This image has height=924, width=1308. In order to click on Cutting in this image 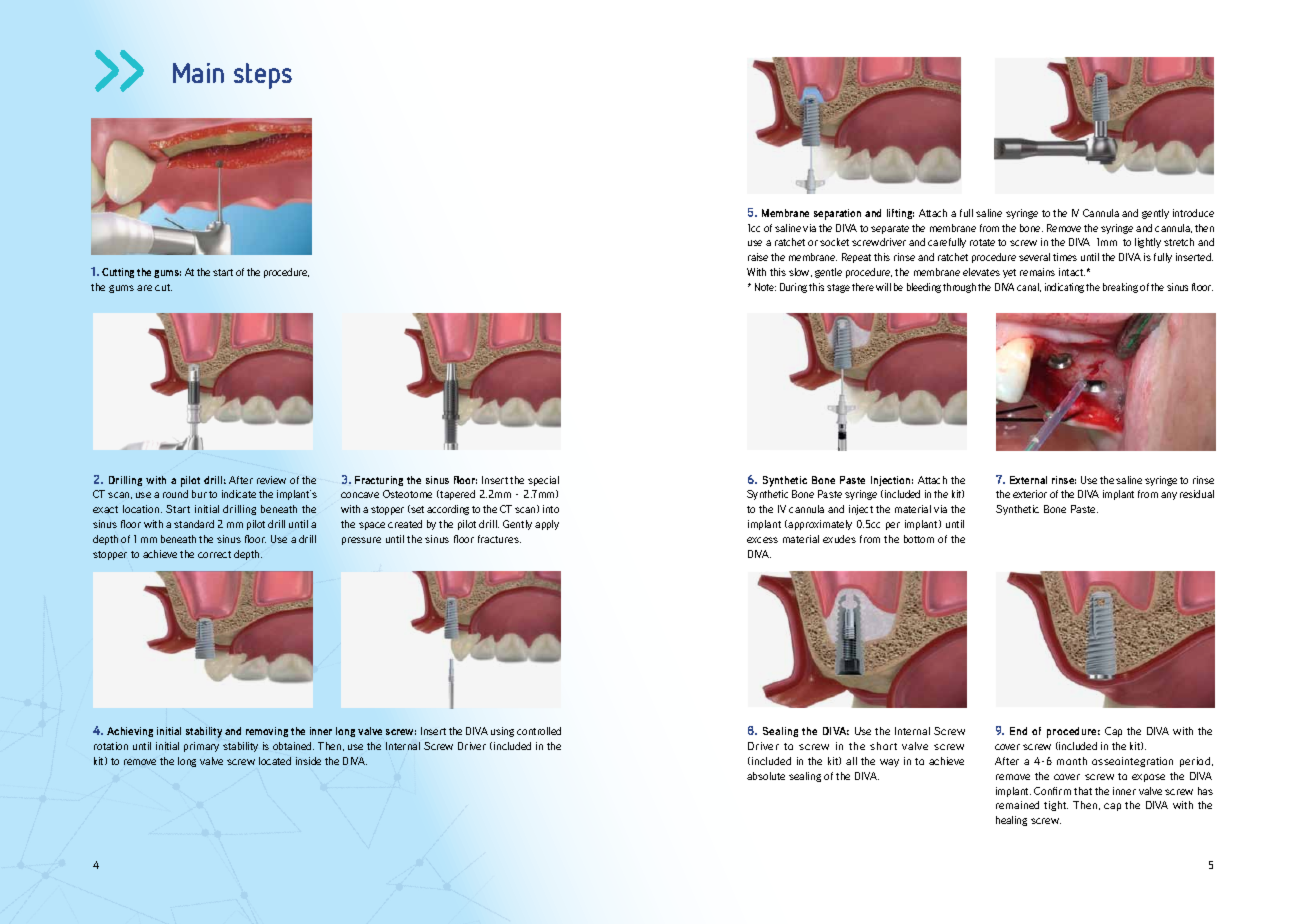, I will do `click(118, 273)`.
